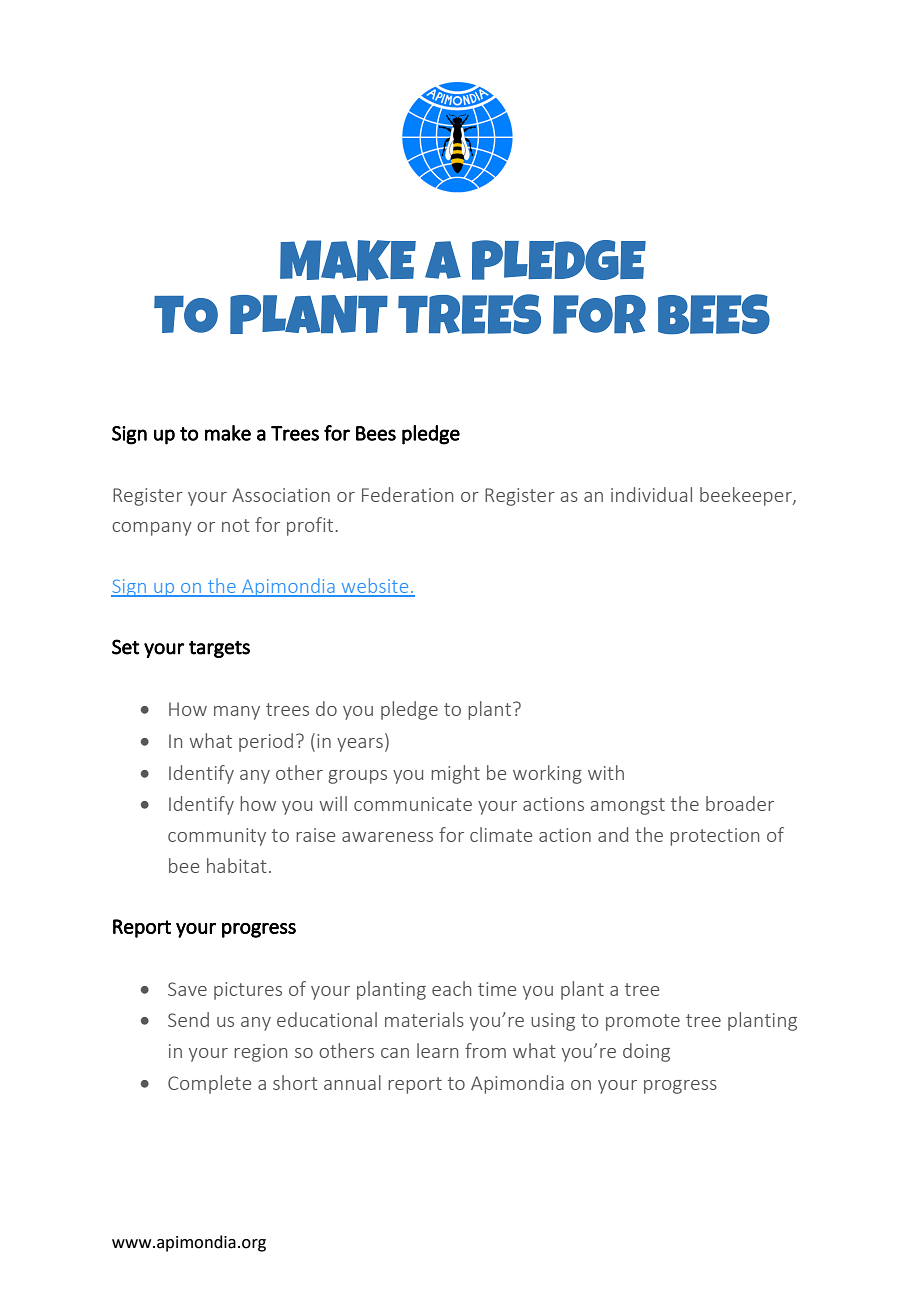 The height and width of the document is (1308, 924). What do you see at coordinates (209, 1084) in the document?
I see `Complete` at bounding box center [209, 1084].
